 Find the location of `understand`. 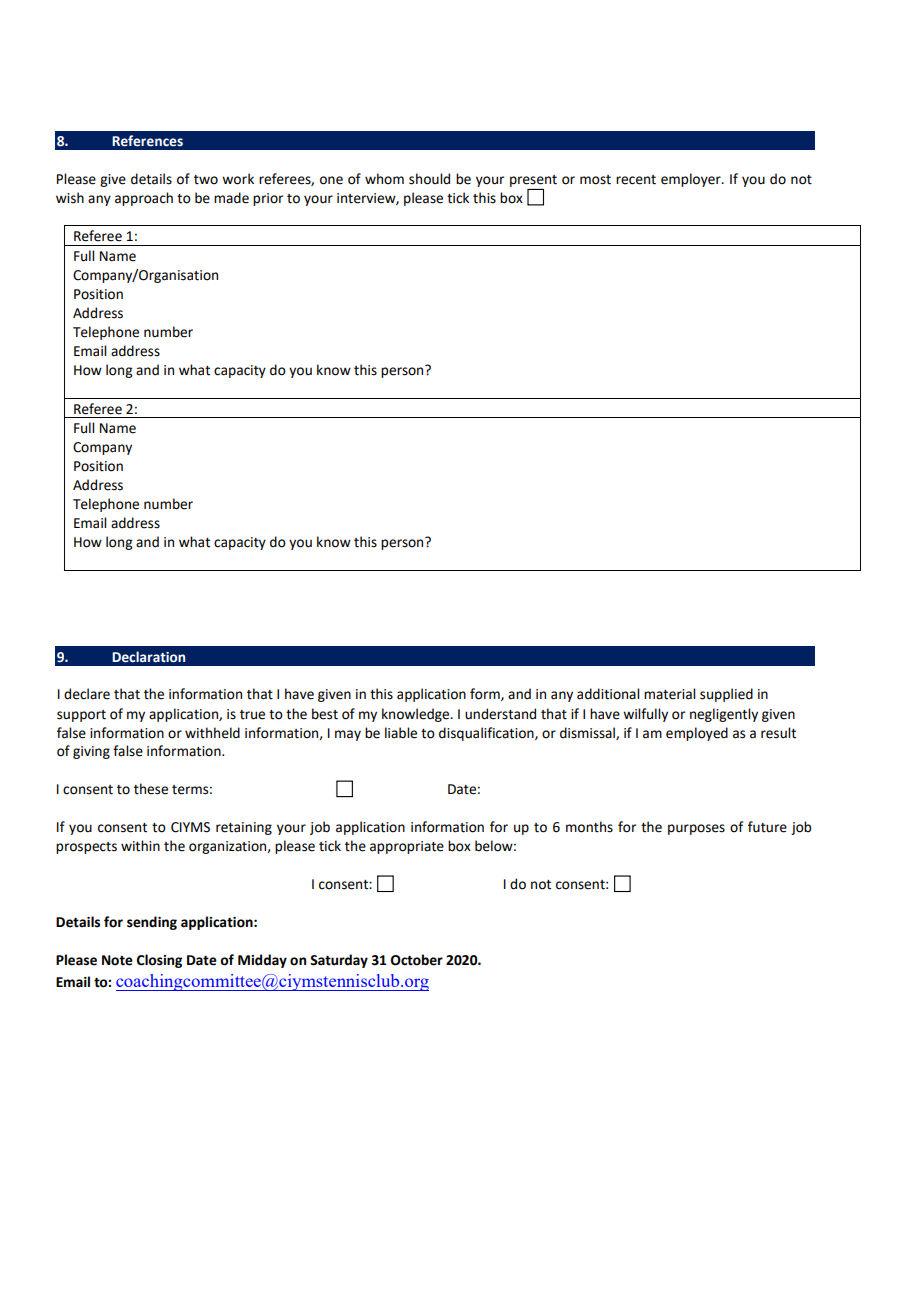

understand is located at coordinates (500, 714).
